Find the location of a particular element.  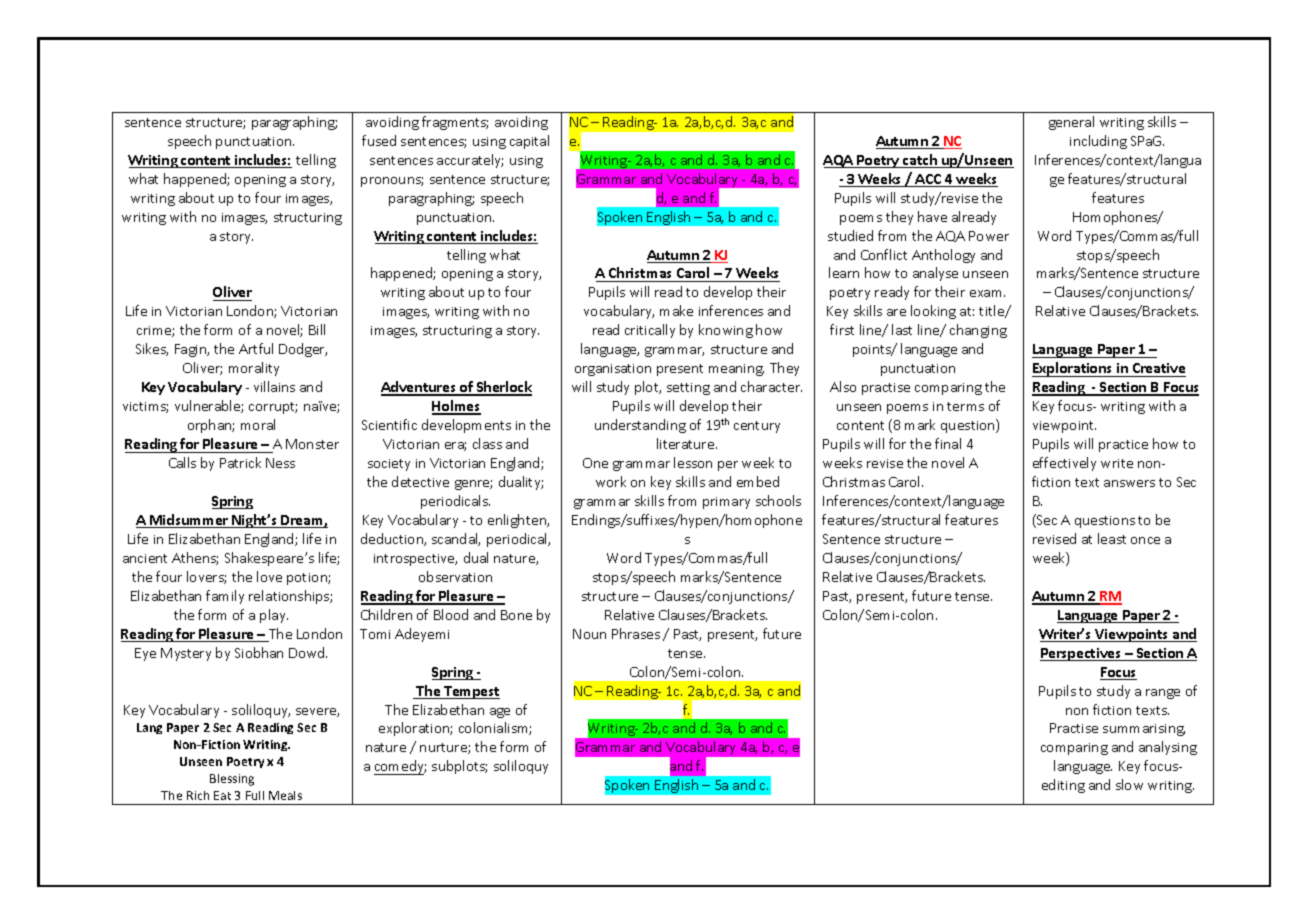

capital is located at coordinates (529, 142).
